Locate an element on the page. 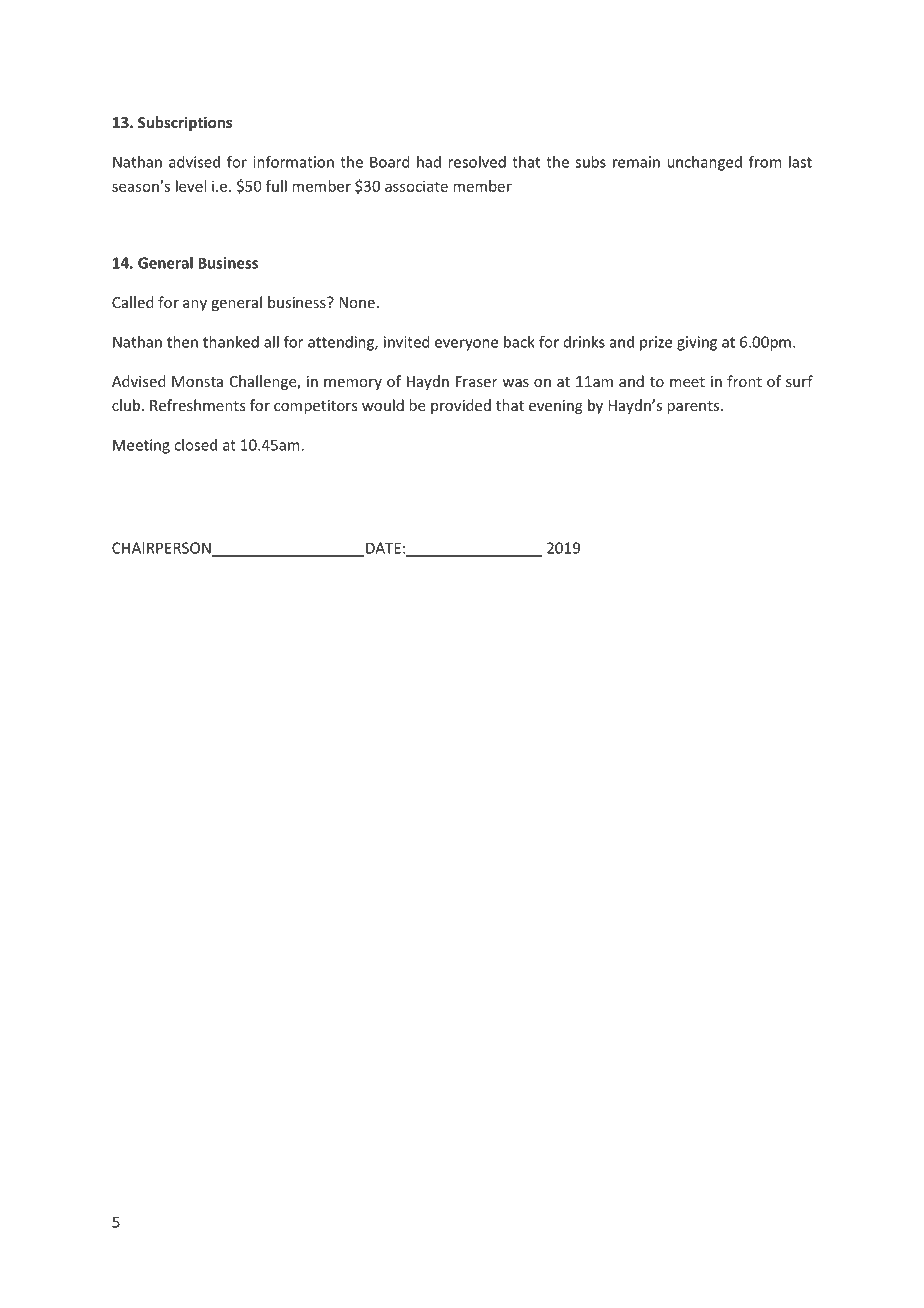 The height and width of the document is (1308, 924). prize is located at coordinates (656, 343).
